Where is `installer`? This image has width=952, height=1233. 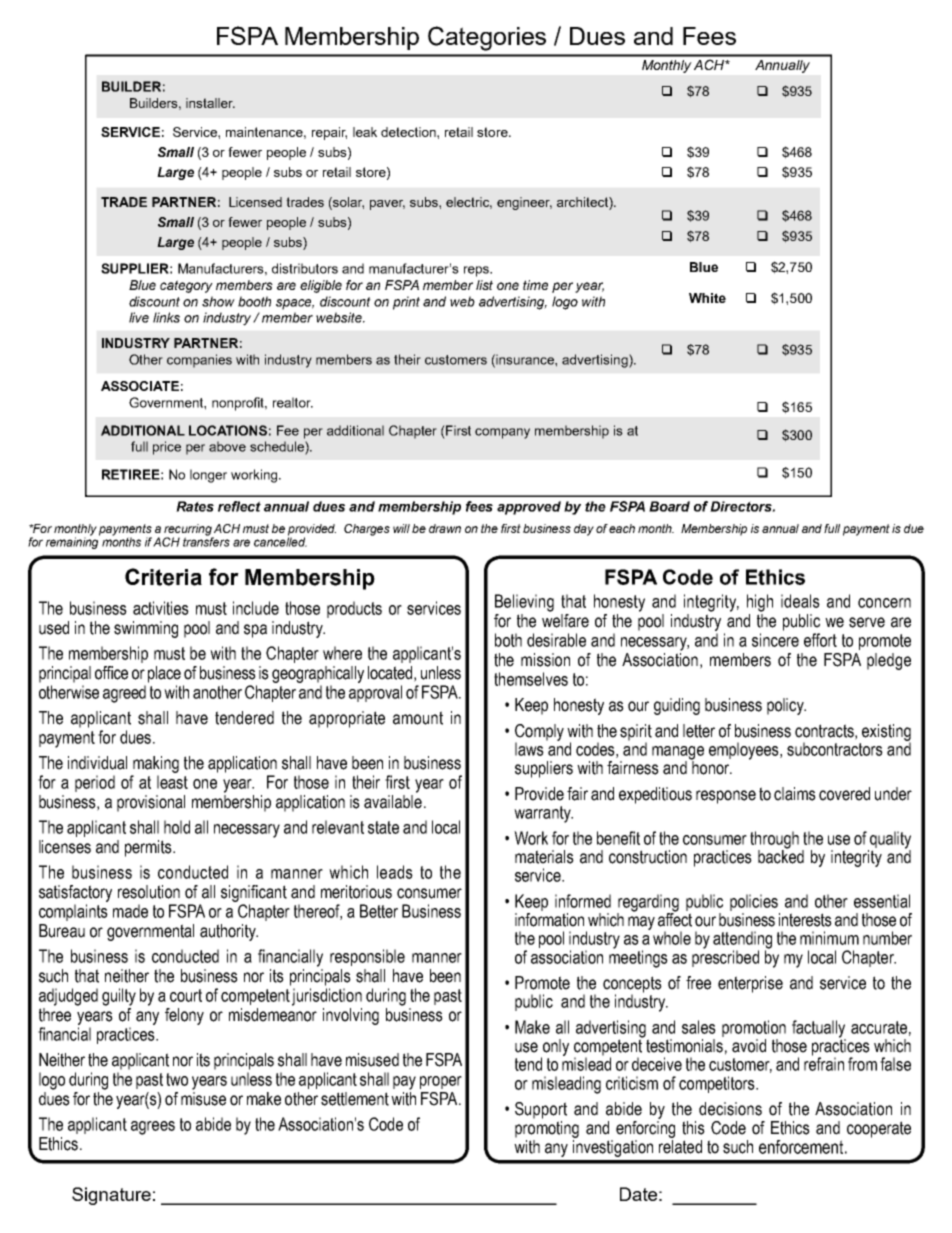 installer is located at coordinates (210, 103).
